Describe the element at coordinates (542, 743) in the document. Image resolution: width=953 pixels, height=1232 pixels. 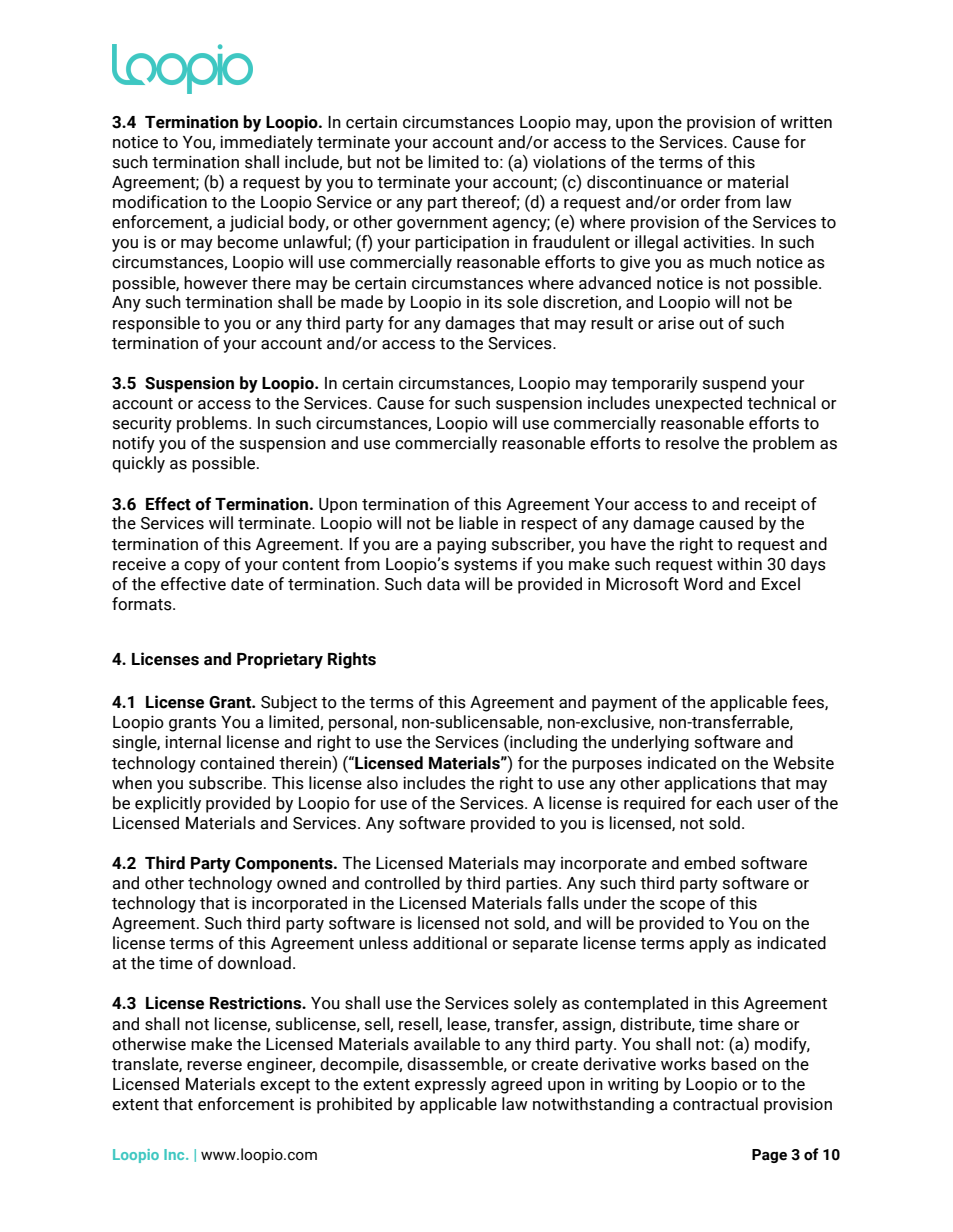
I see `including` at that location.
